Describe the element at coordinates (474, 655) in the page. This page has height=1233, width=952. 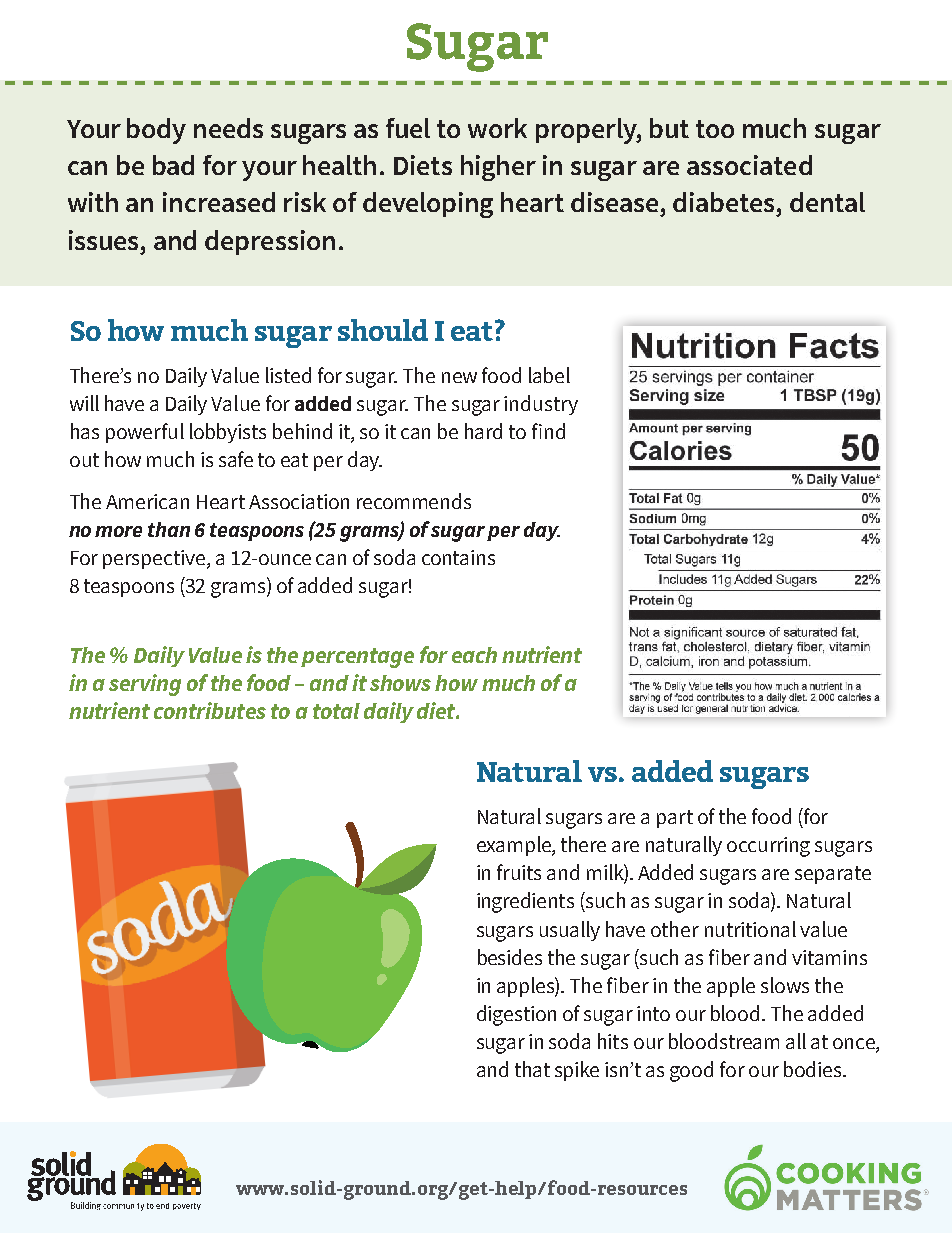
I see `each` at that location.
